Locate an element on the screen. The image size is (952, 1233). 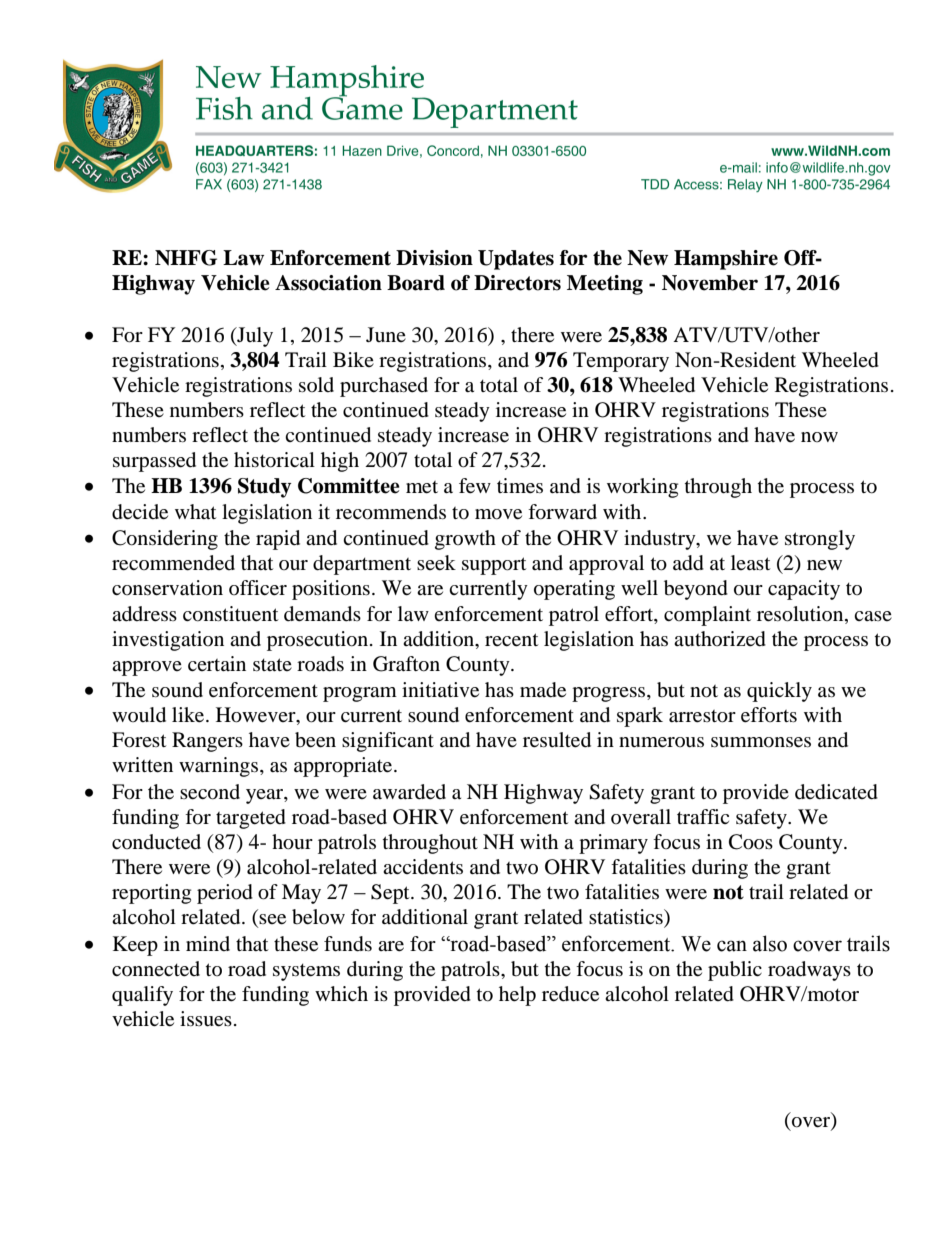
Directors is located at coordinates (517, 283).
